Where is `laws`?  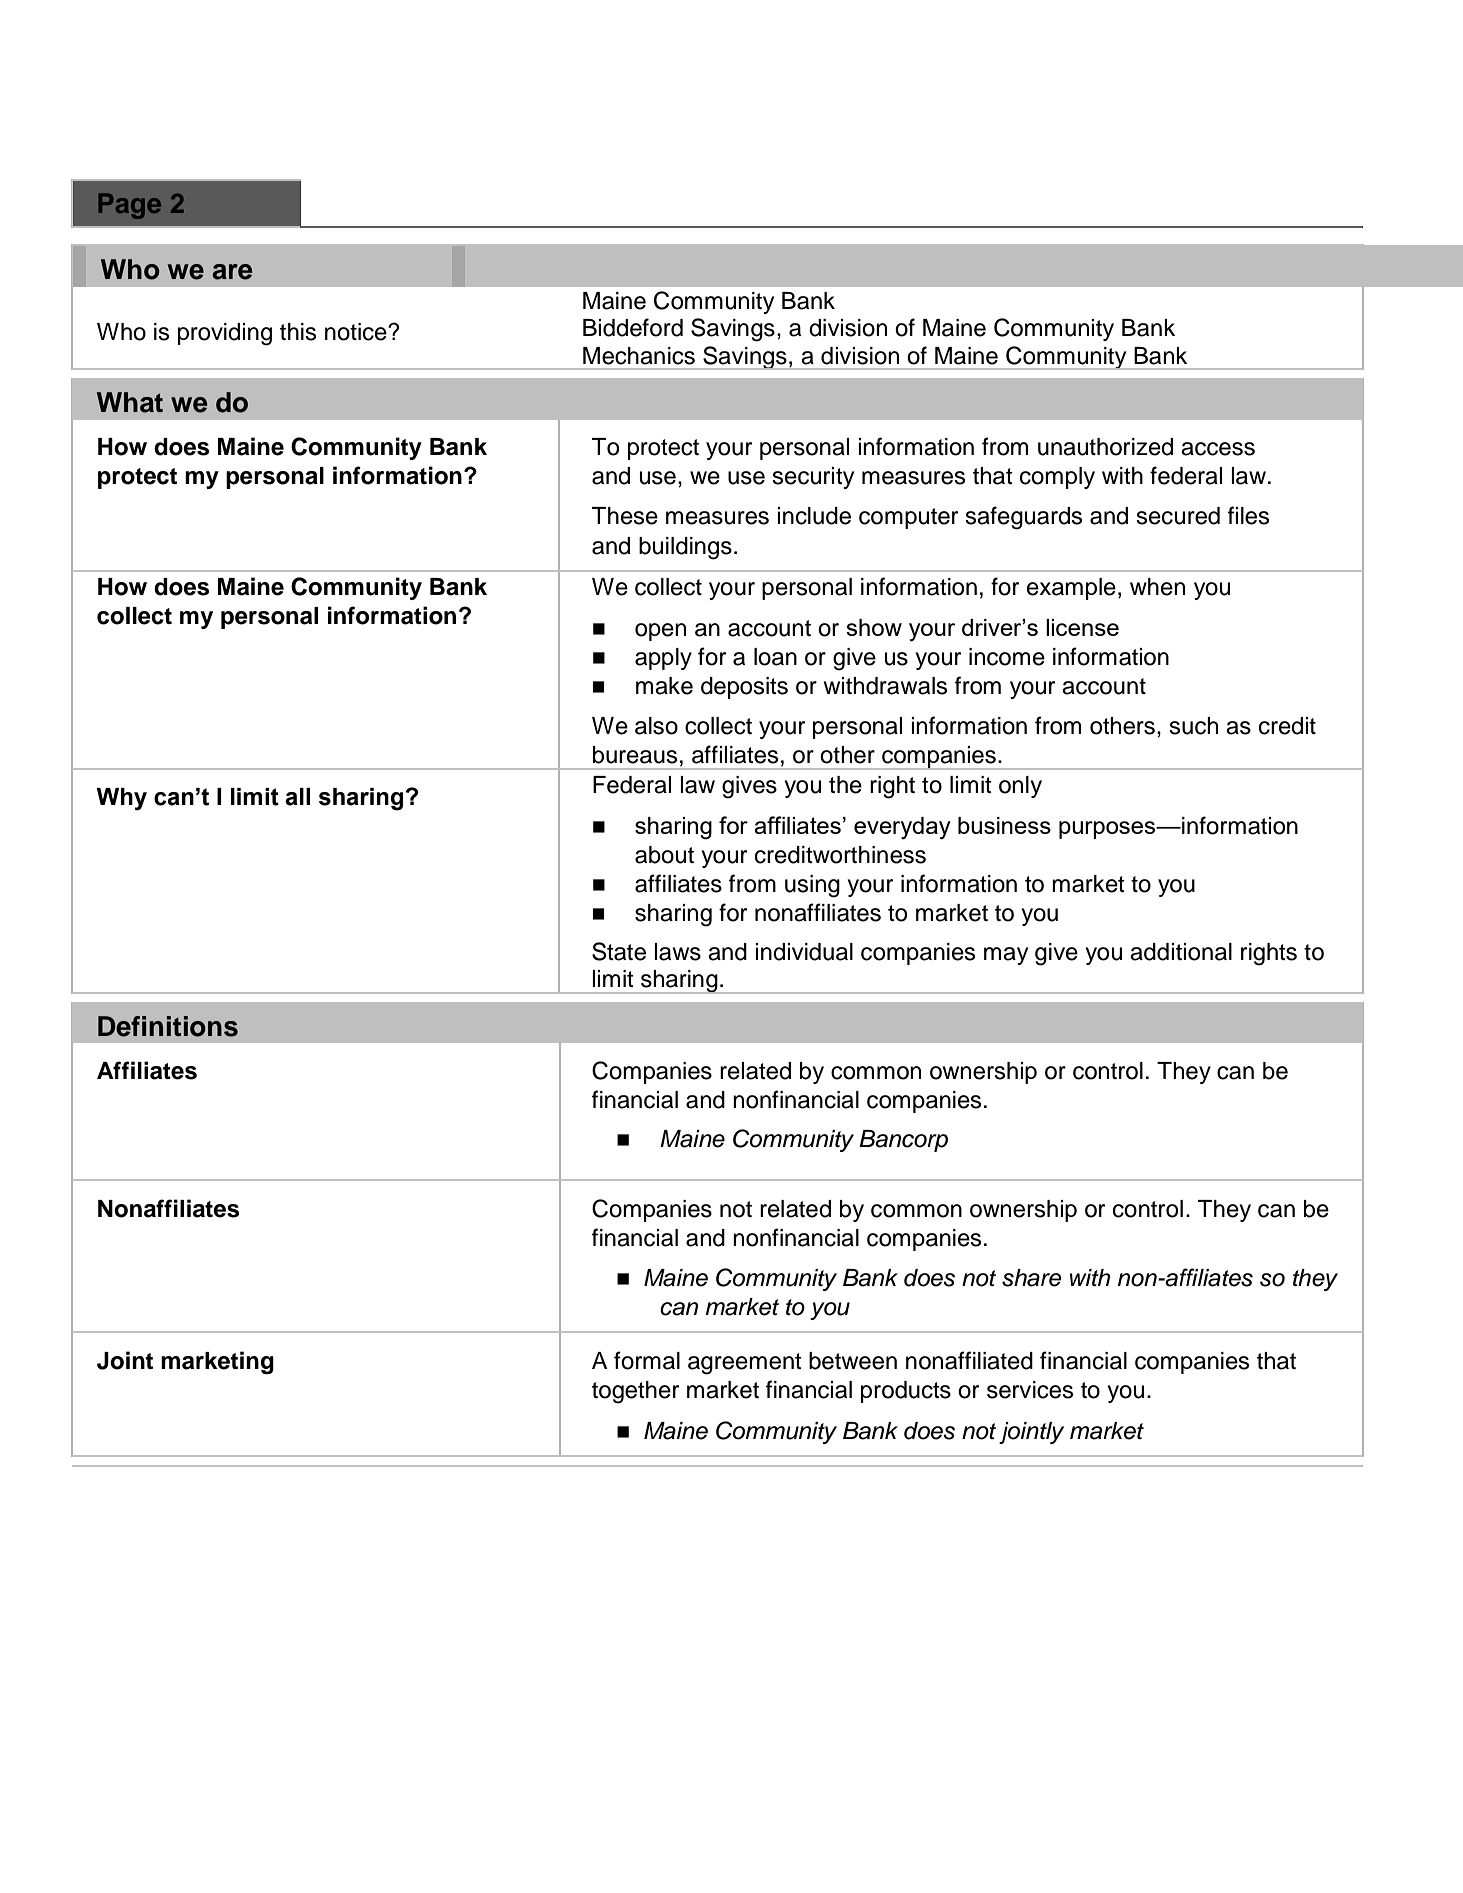 laws is located at coordinates (677, 952).
